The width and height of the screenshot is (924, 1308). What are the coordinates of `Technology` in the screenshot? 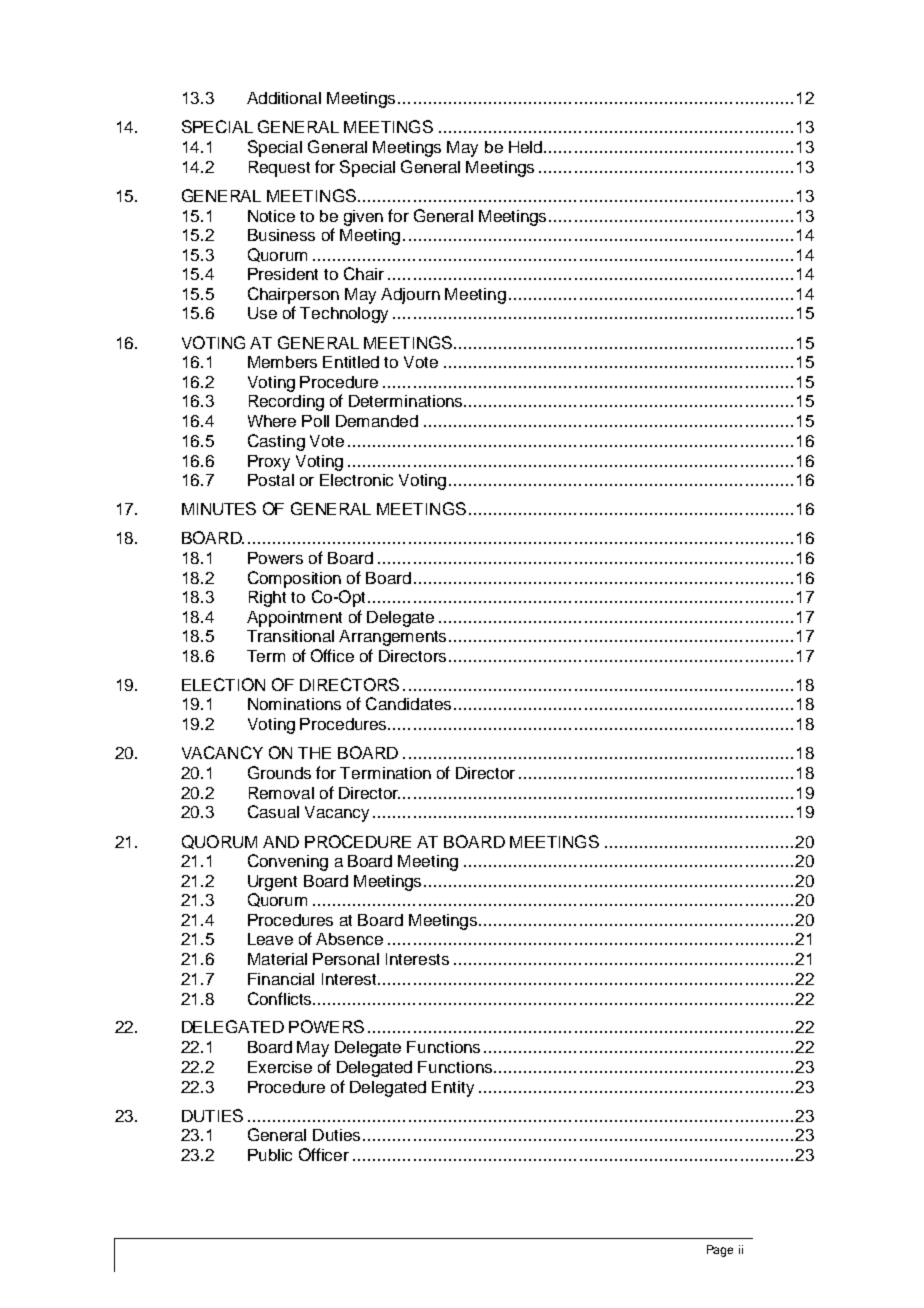 It's located at (344, 315).
